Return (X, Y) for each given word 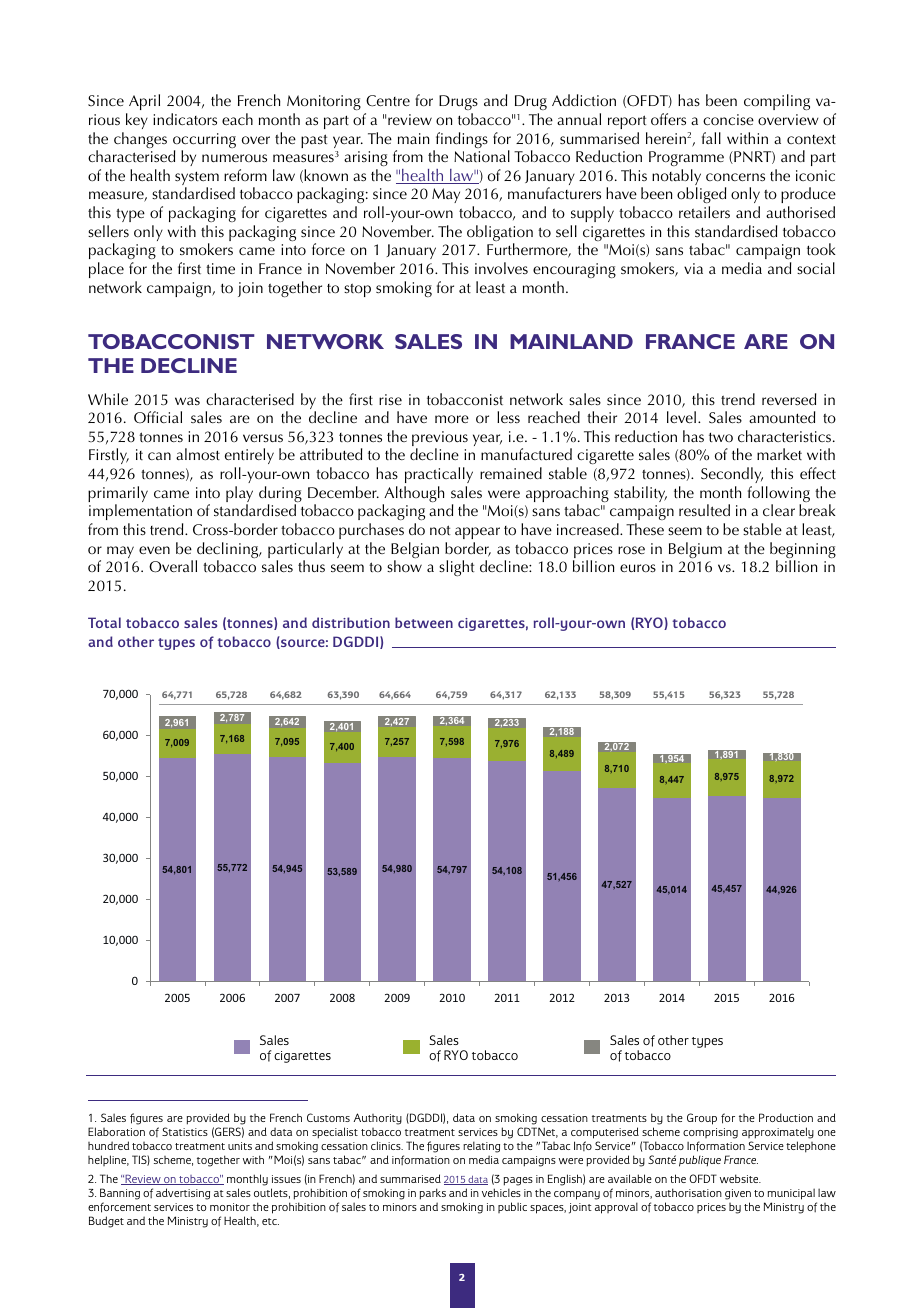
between (424, 622)
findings (460, 141)
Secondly (732, 475)
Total (104, 622)
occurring (204, 142)
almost (198, 454)
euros (638, 568)
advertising (183, 1194)
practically (439, 475)
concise (728, 120)
